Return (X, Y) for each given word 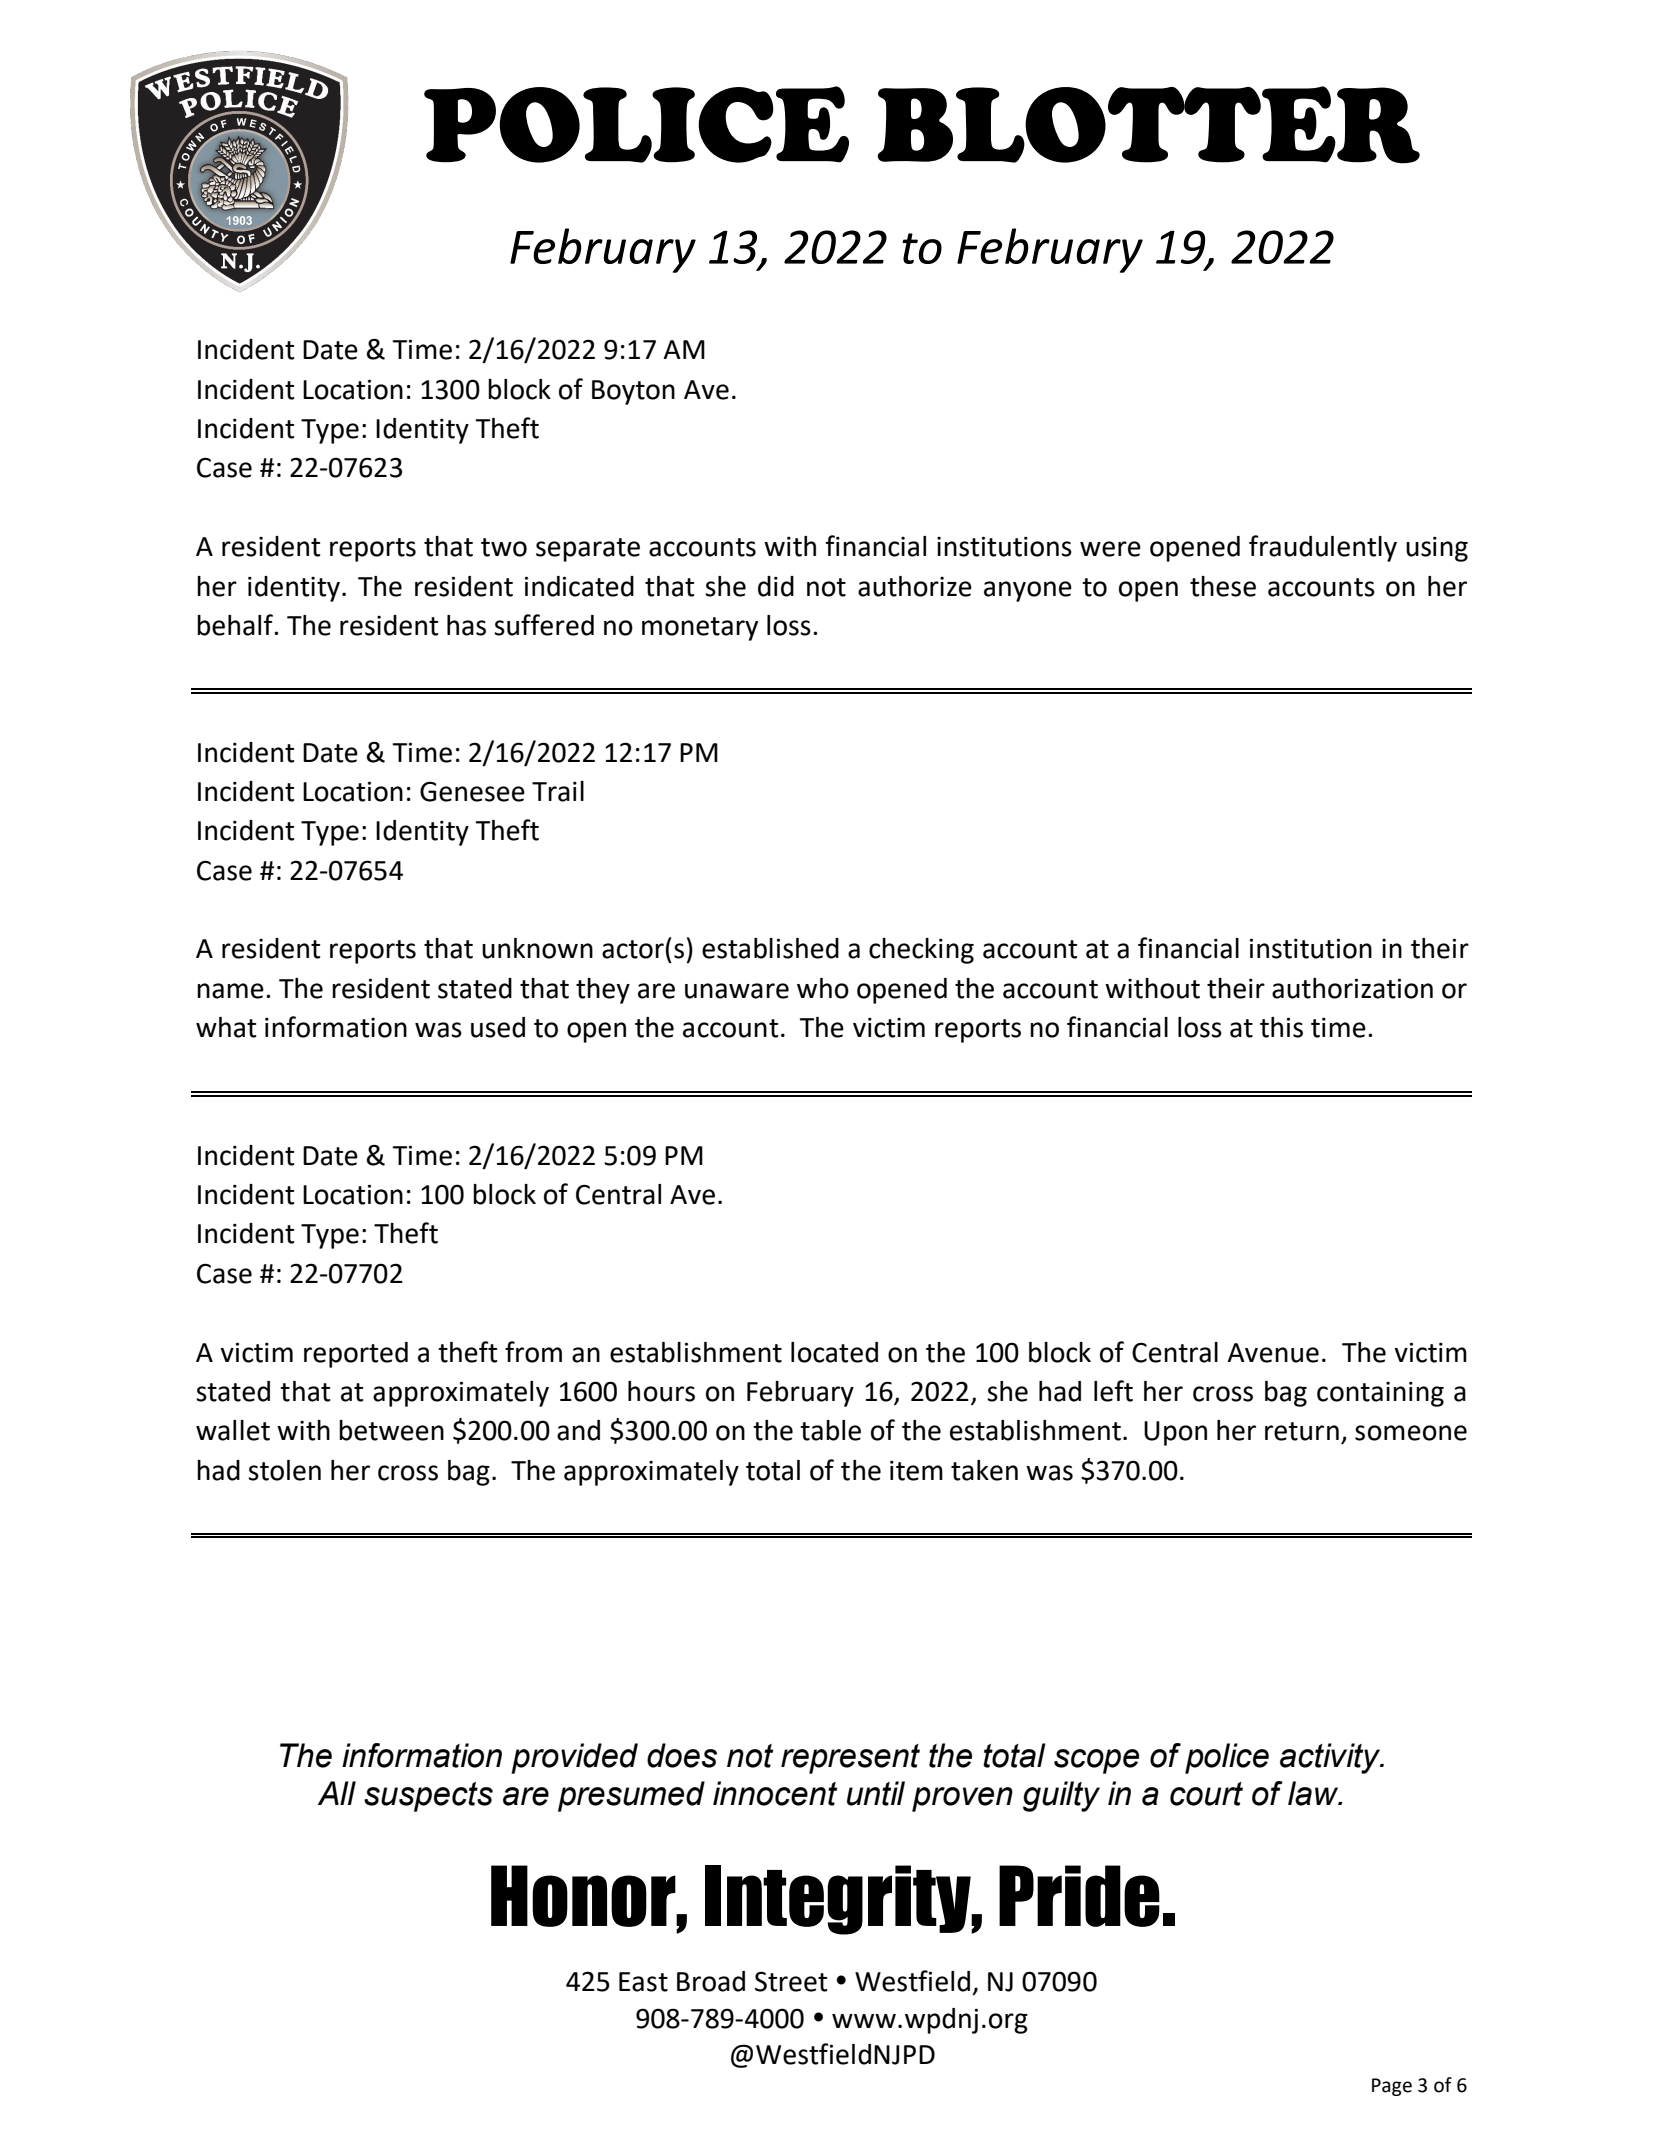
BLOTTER (1148, 125)
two (504, 547)
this (1281, 1027)
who (823, 988)
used (498, 1027)
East (643, 1982)
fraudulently (1323, 548)
